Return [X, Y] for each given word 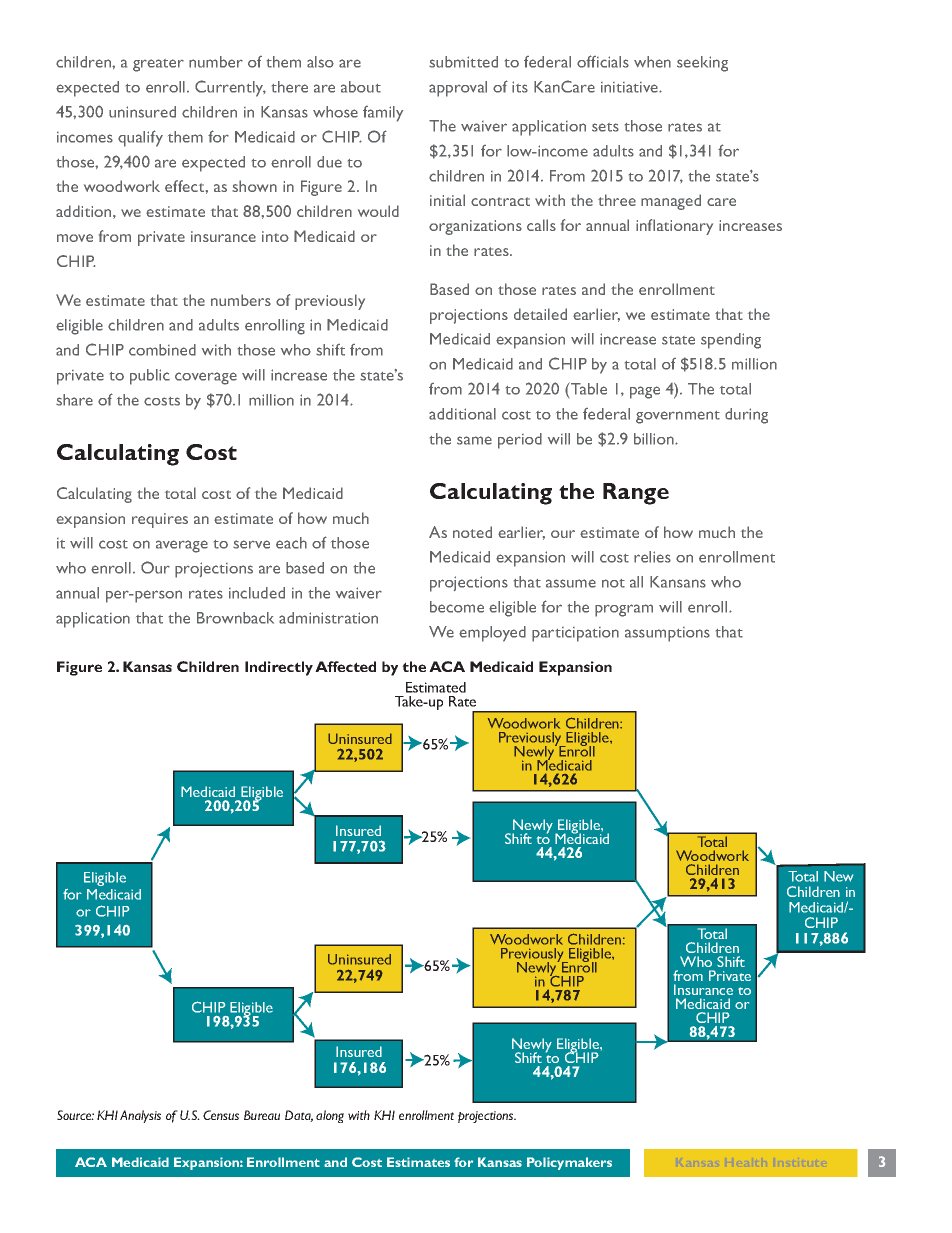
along [330, 1116]
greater [158, 65]
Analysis [140, 1116]
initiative [630, 87]
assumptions [667, 634]
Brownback [235, 618]
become [457, 607]
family [383, 114]
